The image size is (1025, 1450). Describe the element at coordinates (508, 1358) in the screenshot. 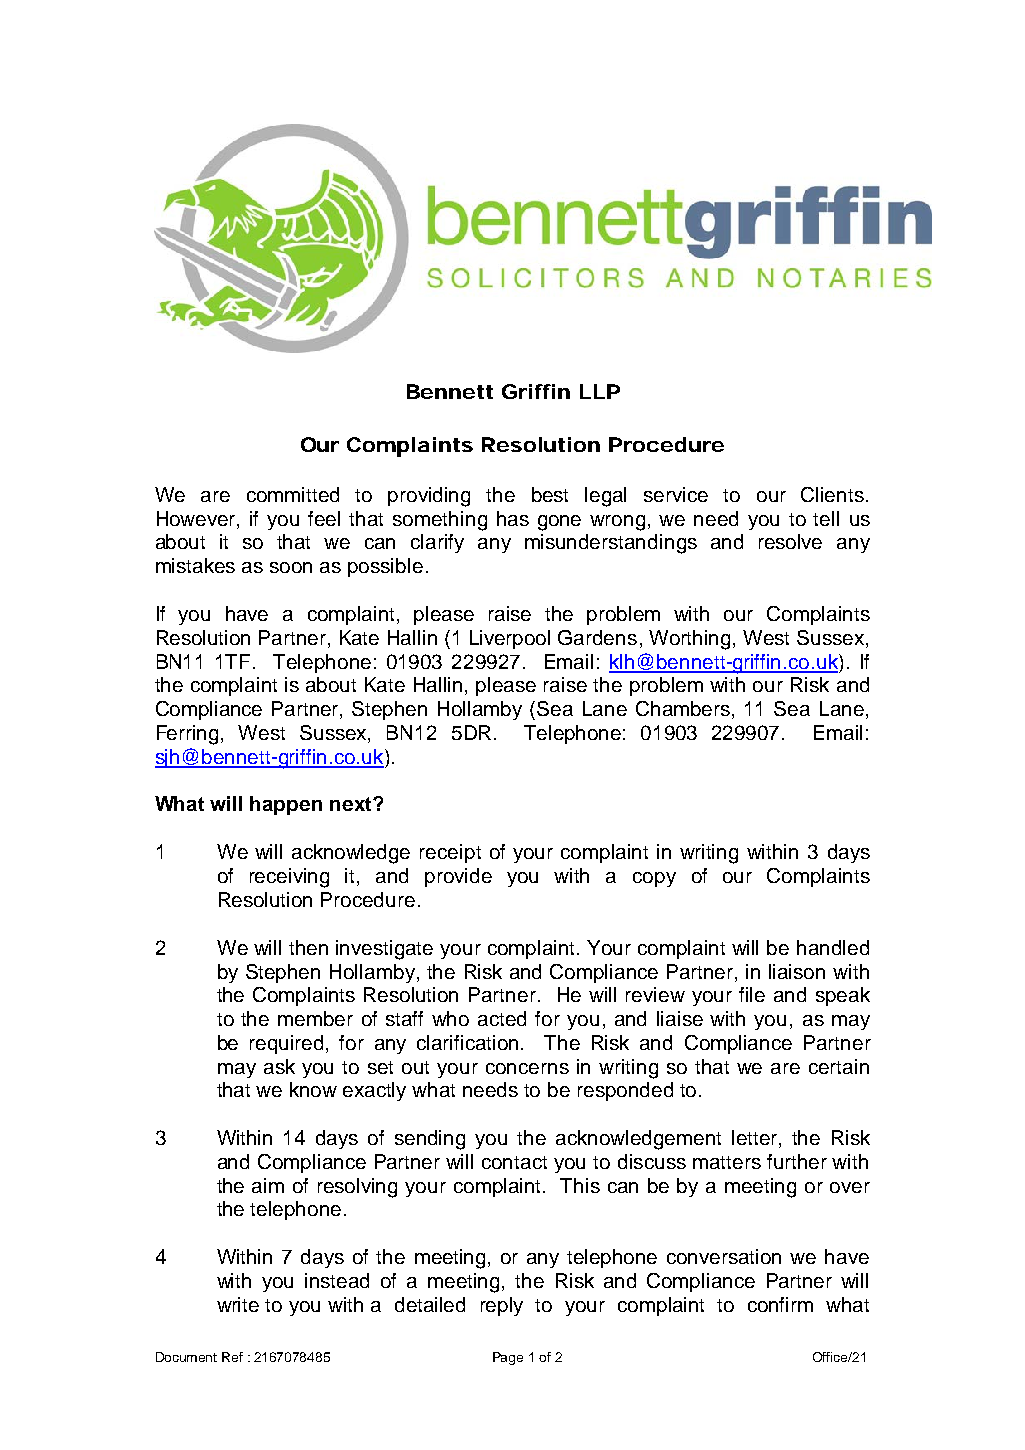

I see `Page` at that location.
